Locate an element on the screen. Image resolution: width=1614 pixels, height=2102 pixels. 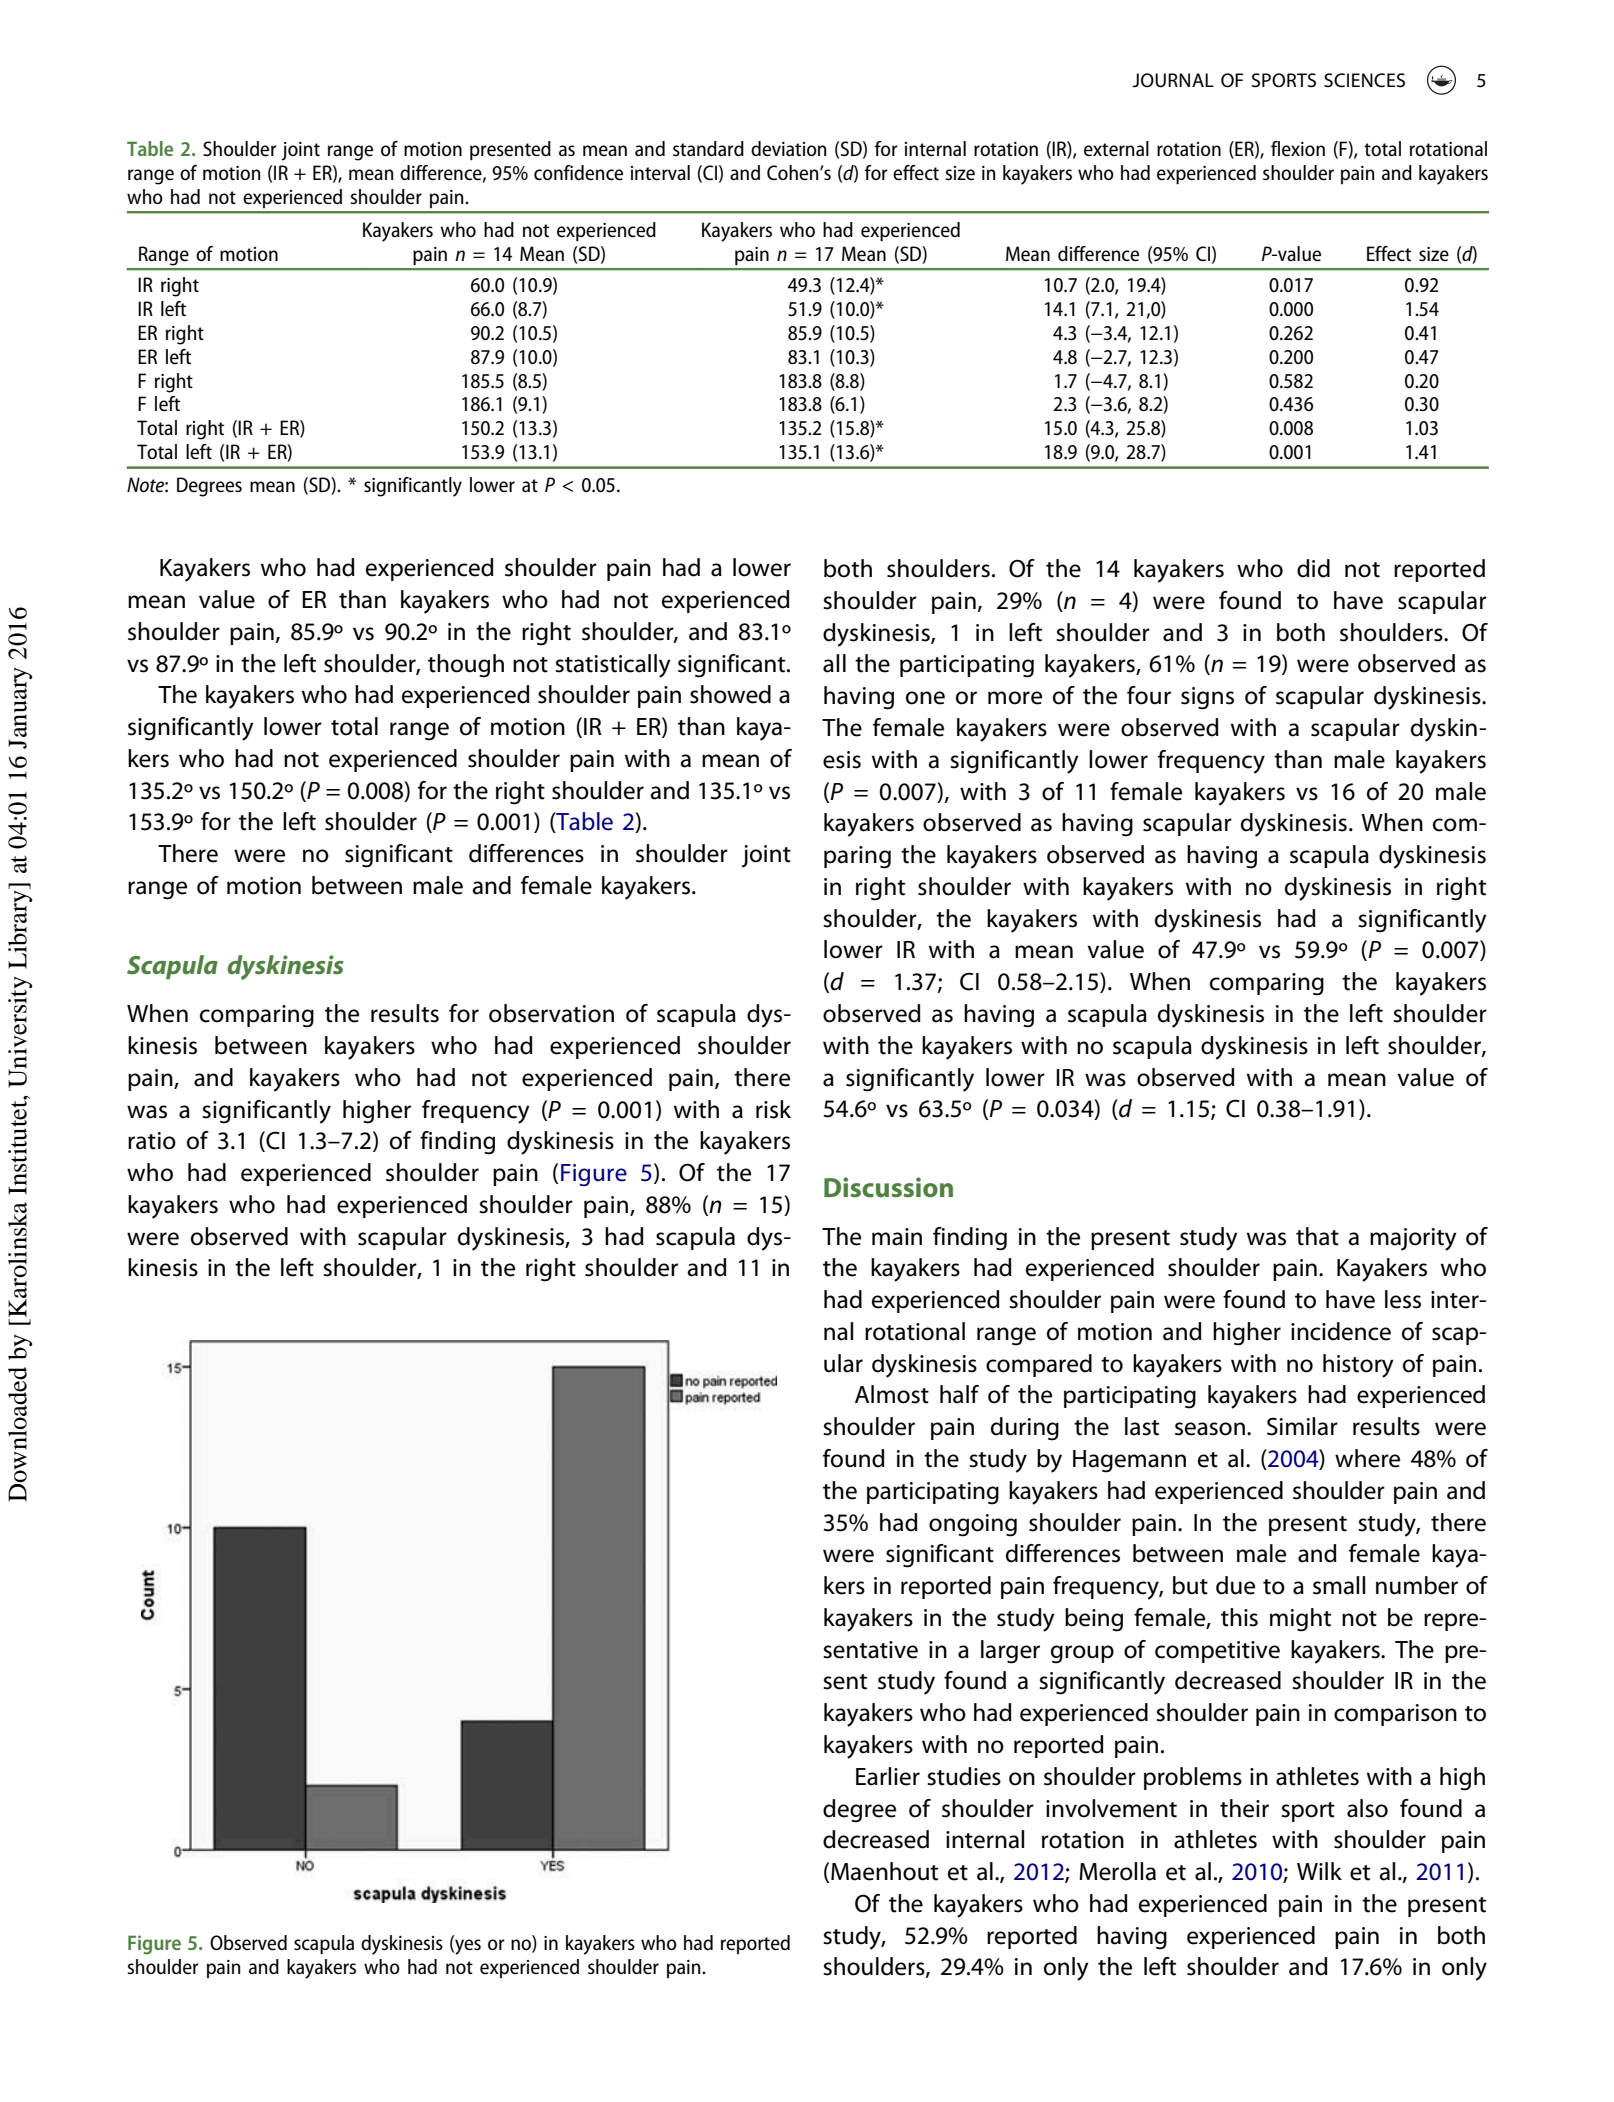
statistically is located at coordinates (613, 666).
